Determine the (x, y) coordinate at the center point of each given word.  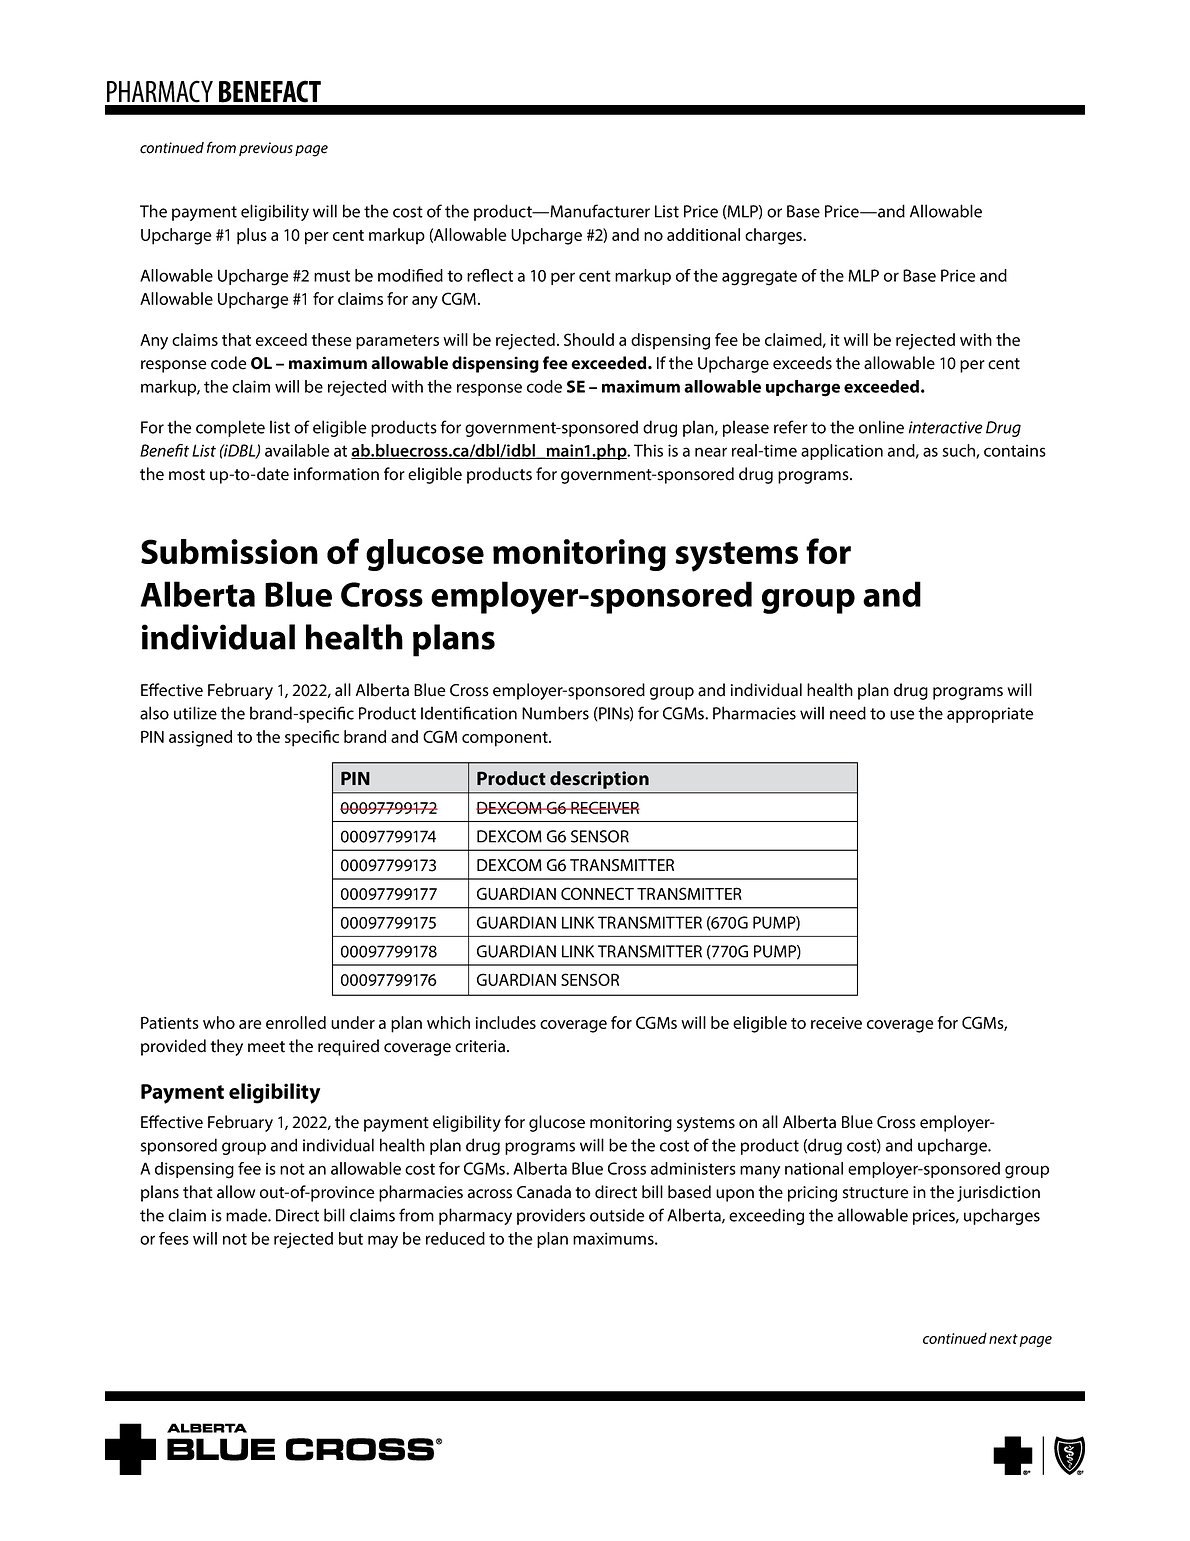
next (1003, 1339)
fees (174, 1238)
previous (266, 149)
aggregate (759, 278)
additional (703, 234)
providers (551, 1216)
